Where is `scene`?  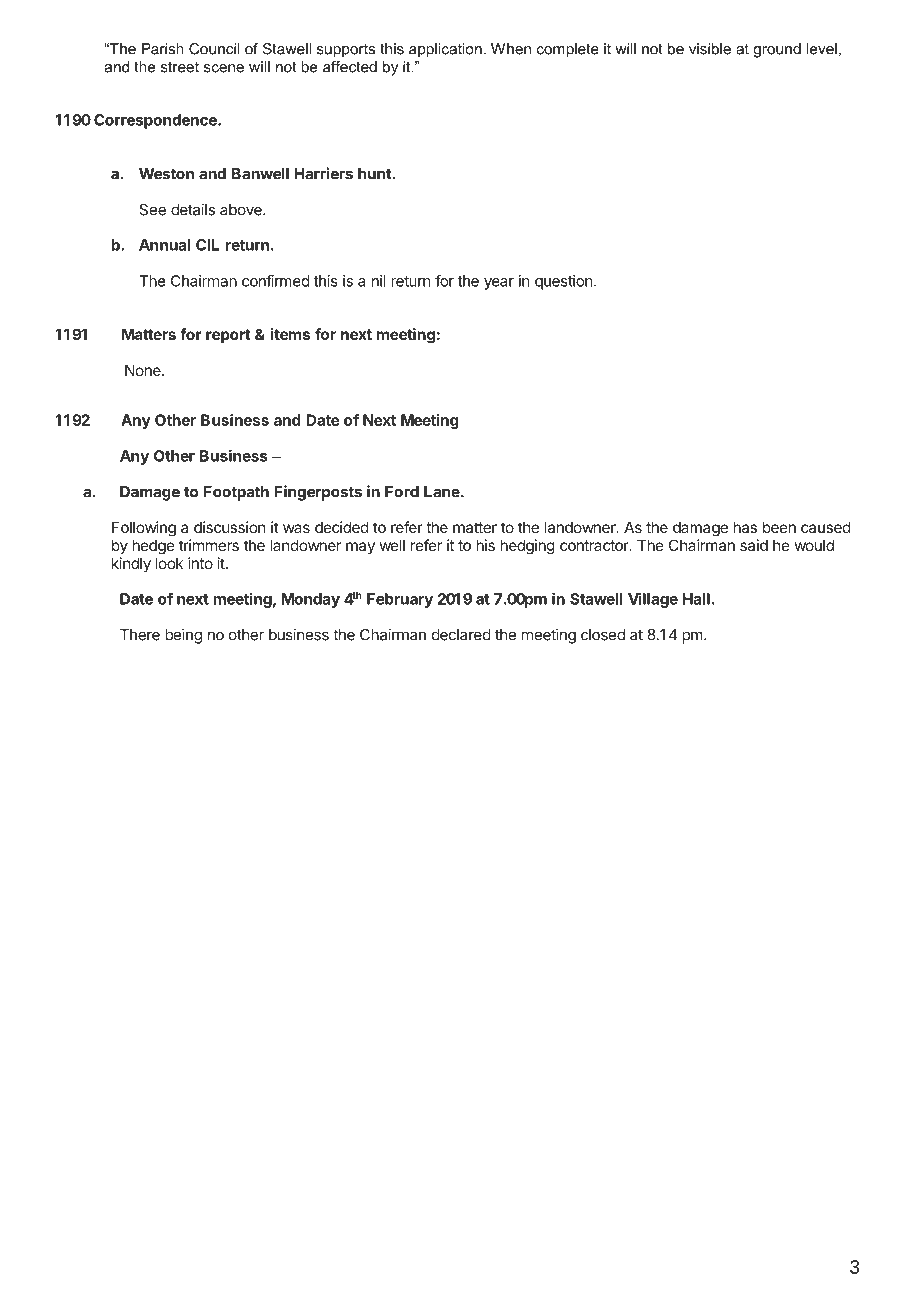
scene is located at coordinates (224, 68).
